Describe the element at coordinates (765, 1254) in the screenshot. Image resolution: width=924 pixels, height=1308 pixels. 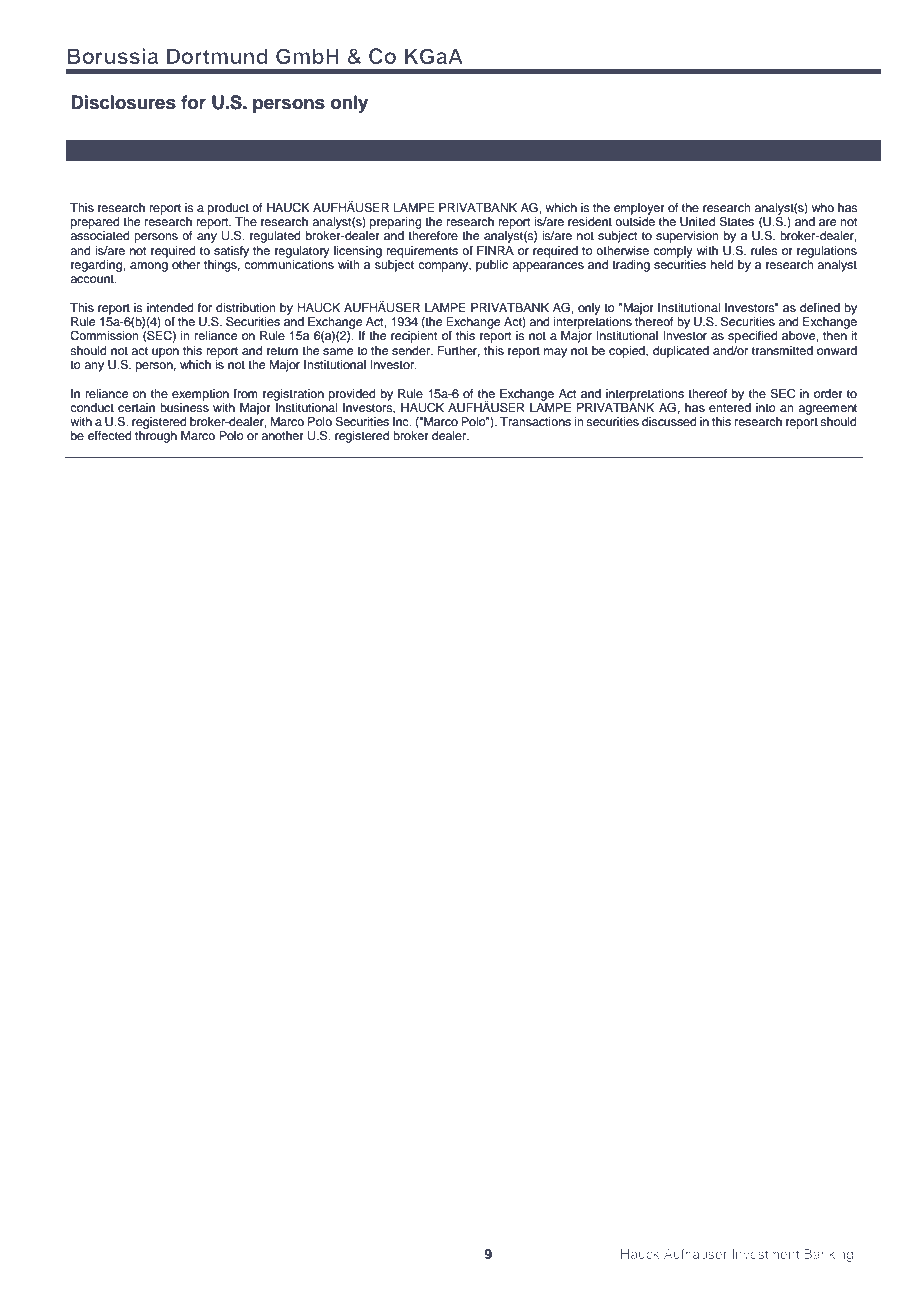
I see `Investment` at that location.
